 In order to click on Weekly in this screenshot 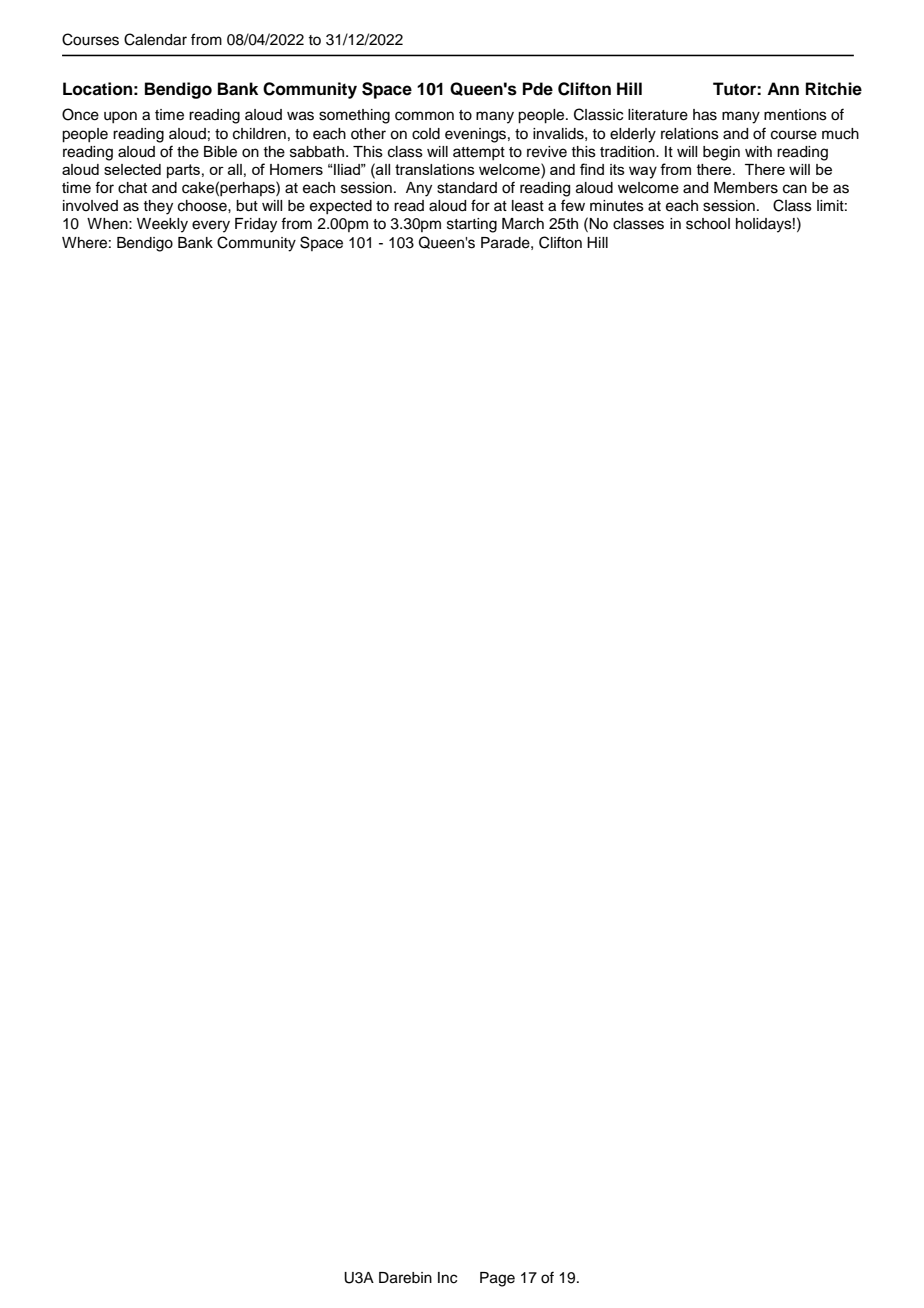, I will do `click(162, 225)`.
